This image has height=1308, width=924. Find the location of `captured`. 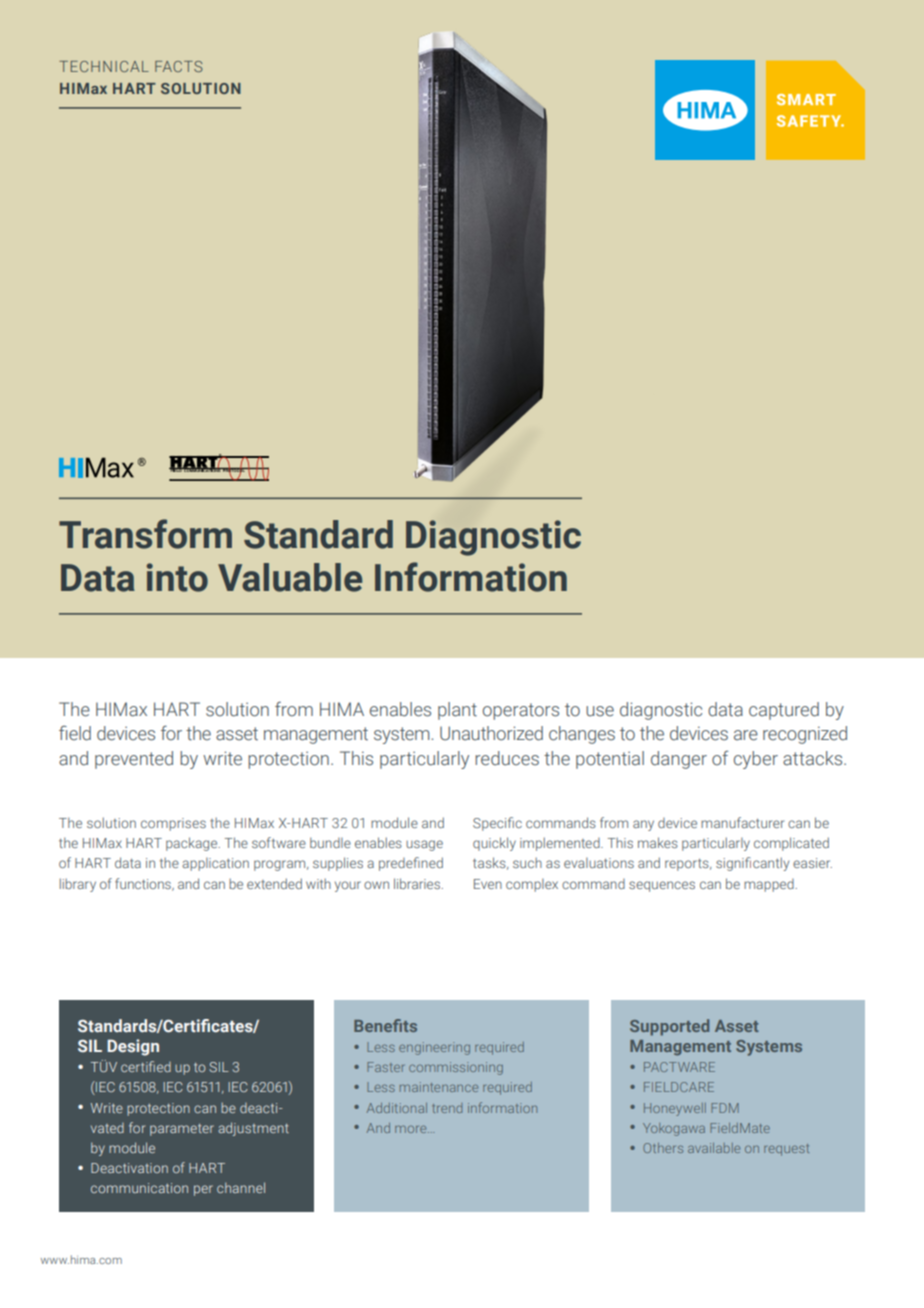

captured is located at coordinates (784, 711).
